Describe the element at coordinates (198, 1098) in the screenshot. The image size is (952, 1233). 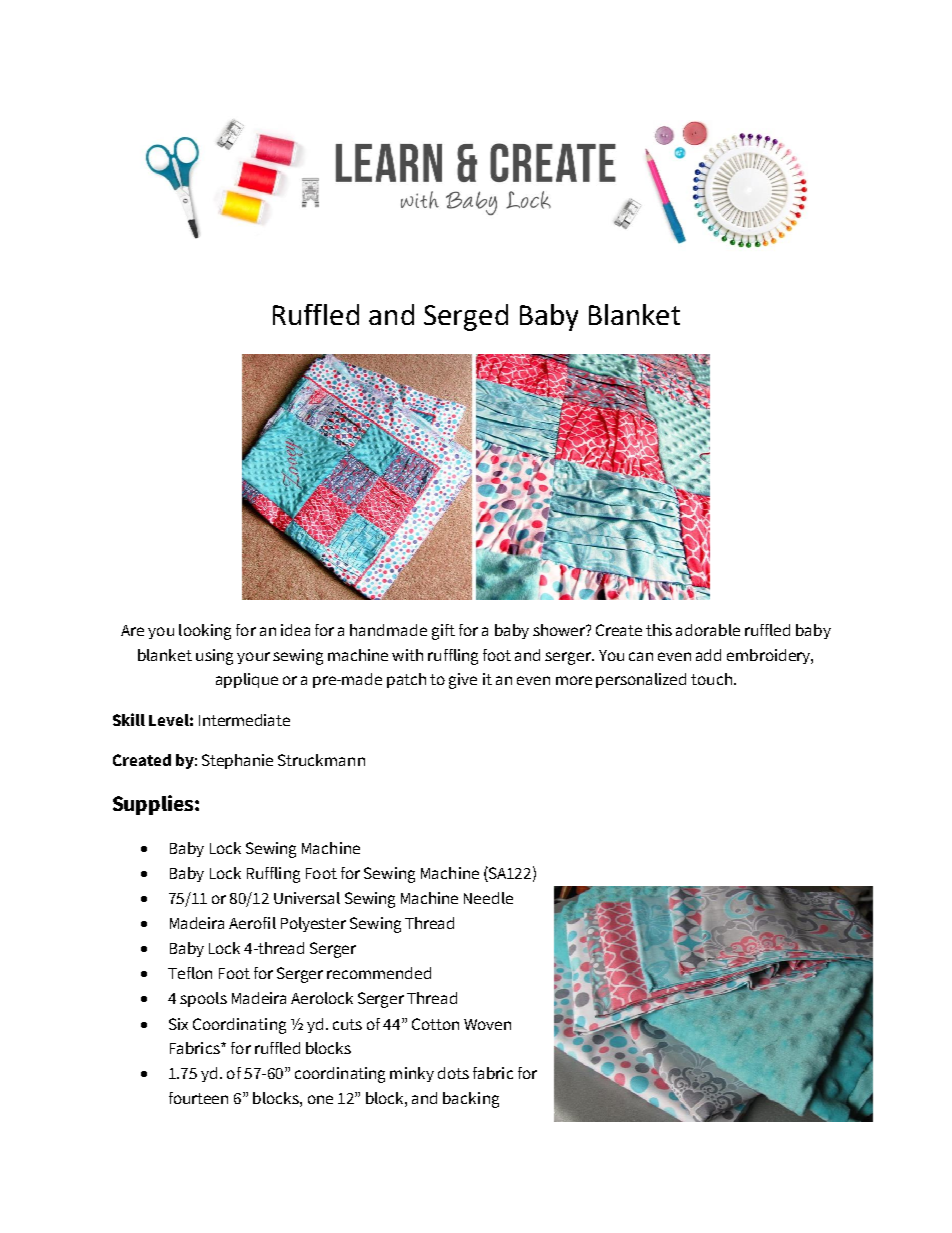
I see `fourteen` at that location.
